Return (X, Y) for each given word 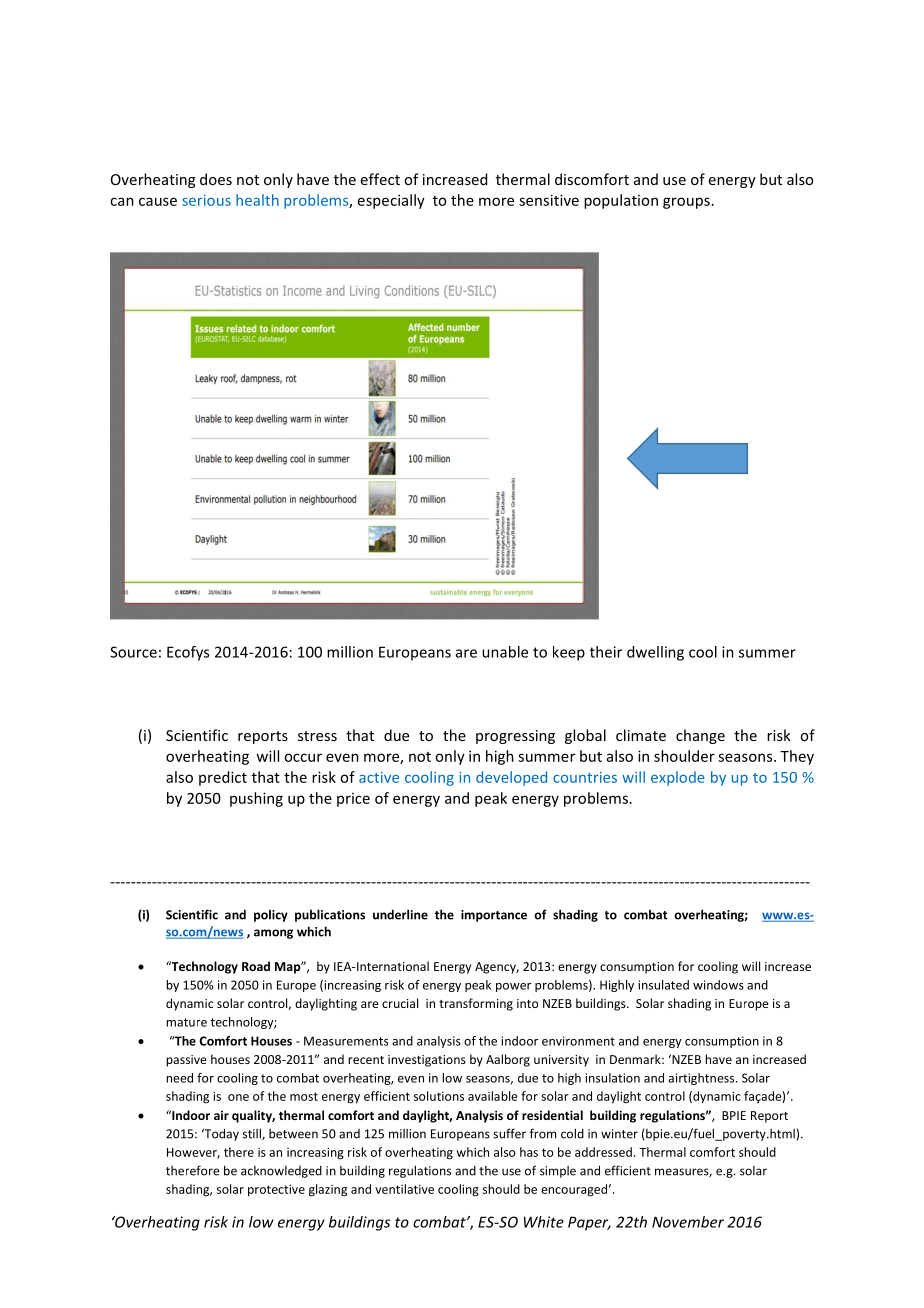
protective (276, 1190)
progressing (515, 737)
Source (133, 652)
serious (206, 200)
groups (686, 203)
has (529, 1152)
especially (391, 201)
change (700, 736)
